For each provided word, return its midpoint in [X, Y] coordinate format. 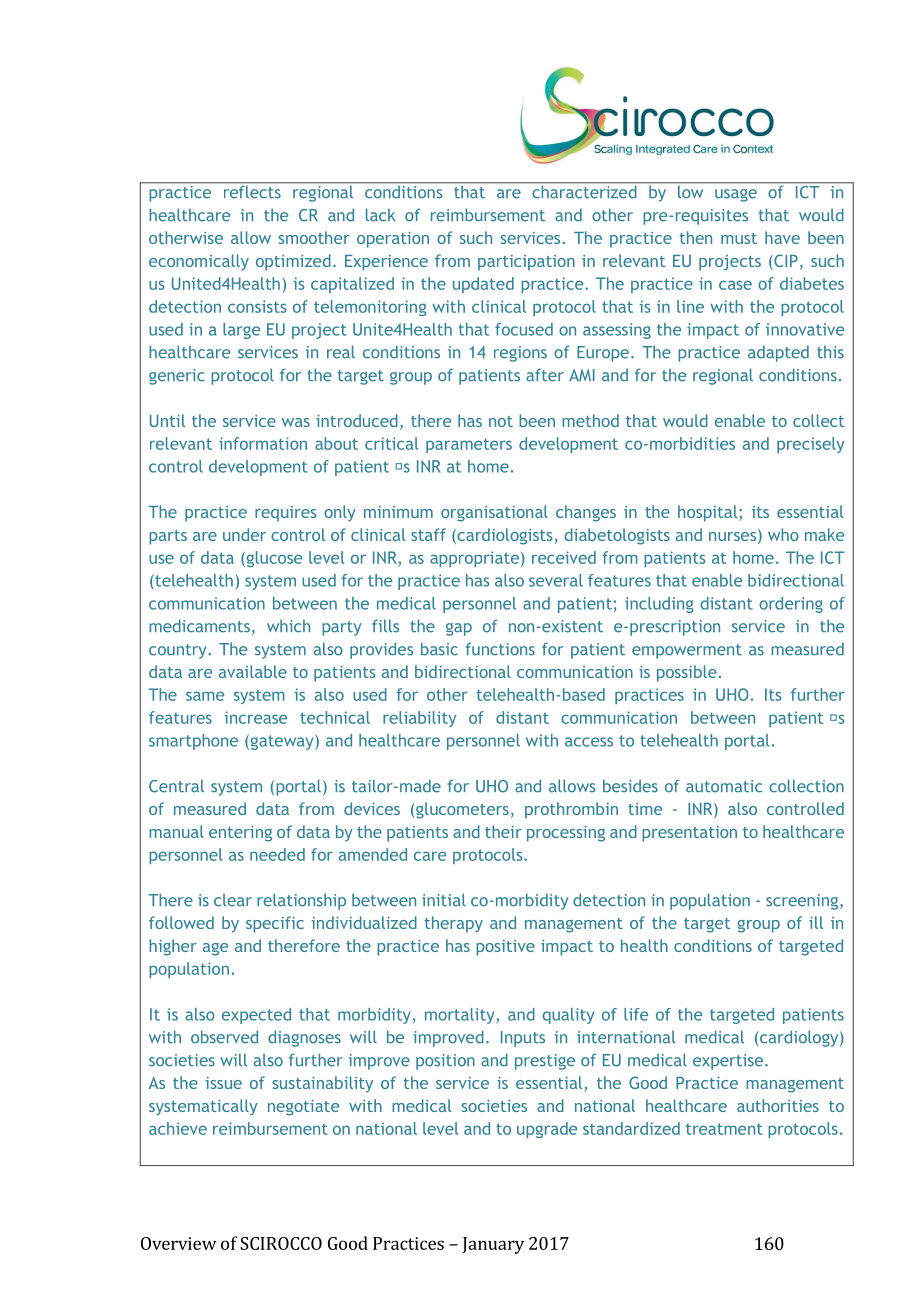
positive [505, 948]
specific [275, 924]
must [739, 238]
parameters [469, 445]
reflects [252, 191]
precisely [811, 445]
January [493, 1245]
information [263, 443]
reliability [420, 719]
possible [687, 673]
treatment [724, 1129]
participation [526, 263]
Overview [178, 1243]
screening [803, 902]
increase [256, 717]
